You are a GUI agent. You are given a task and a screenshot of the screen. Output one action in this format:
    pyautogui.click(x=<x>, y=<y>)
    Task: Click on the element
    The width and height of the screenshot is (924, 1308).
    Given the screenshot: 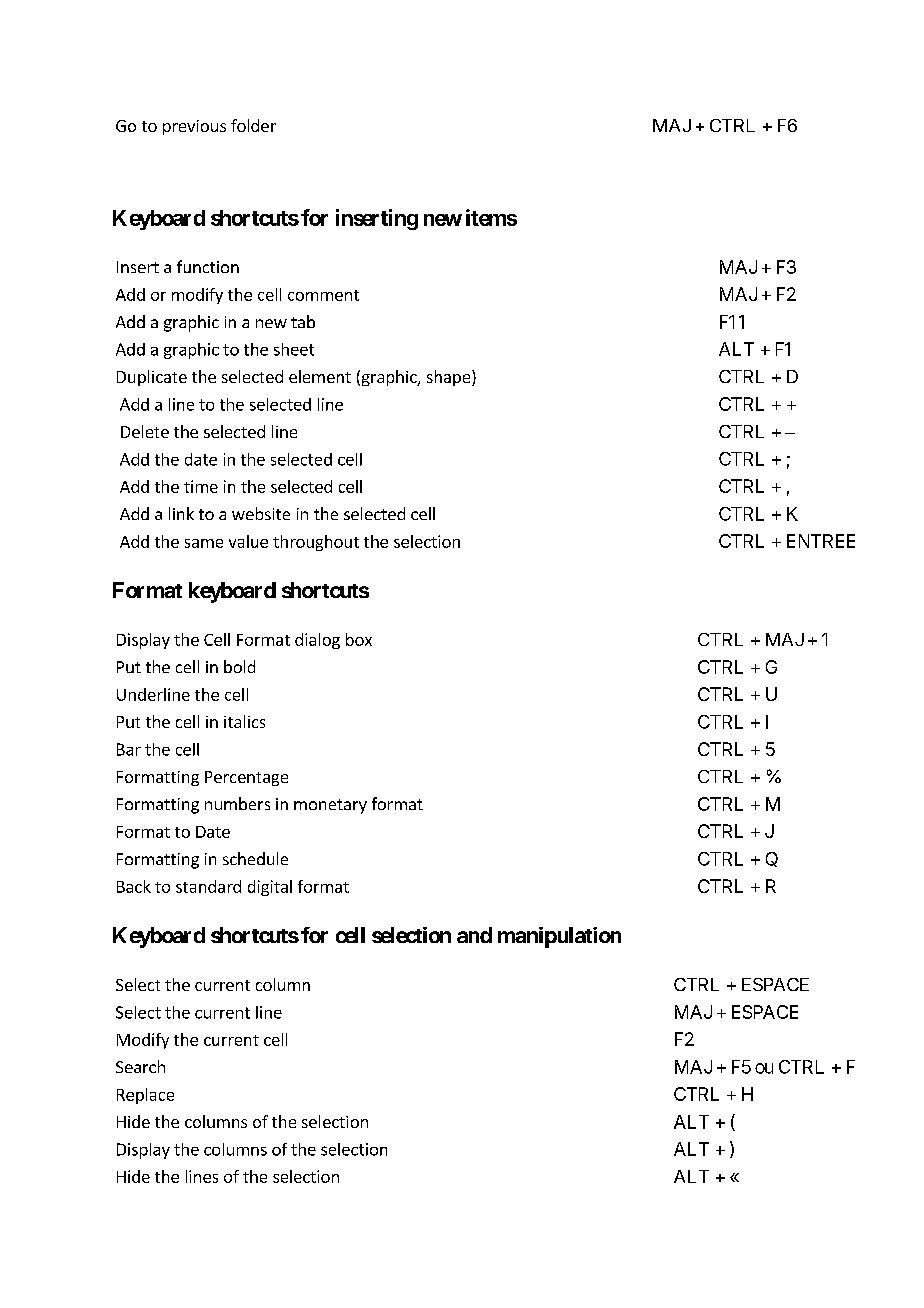 What is the action you would take?
    pyautogui.click(x=320, y=376)
